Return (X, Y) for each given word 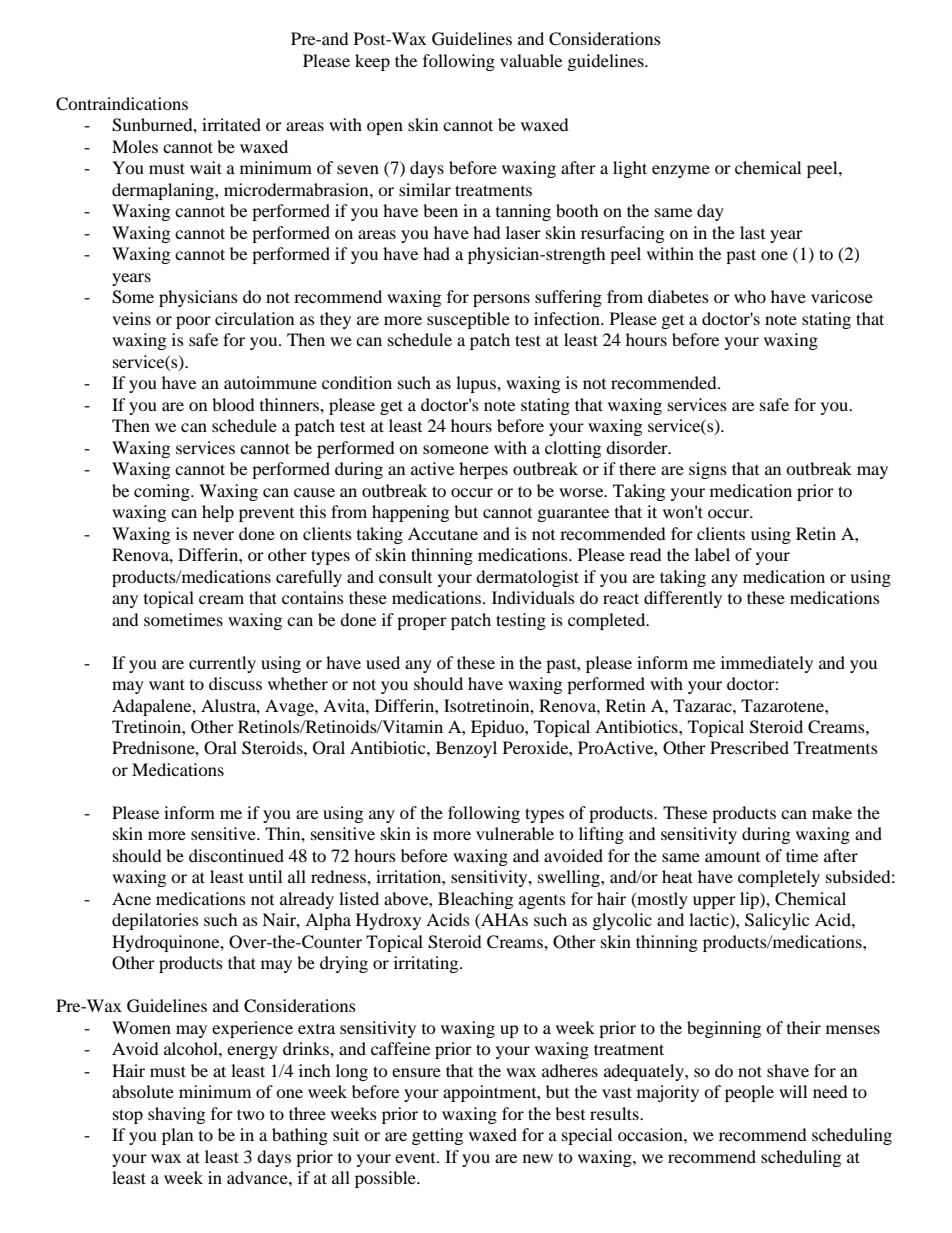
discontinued (236, 855)
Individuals (533, 597)
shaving (176, 1115)
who (750, 296)
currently (222, 664)
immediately (767, 664)
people (749, 1093)
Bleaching (475, 900)
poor (193, 322)
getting (437, 1136)
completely (779, 878)
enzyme (681, 171)
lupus (477, 384)
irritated (231, 124)
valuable (531, 60)
